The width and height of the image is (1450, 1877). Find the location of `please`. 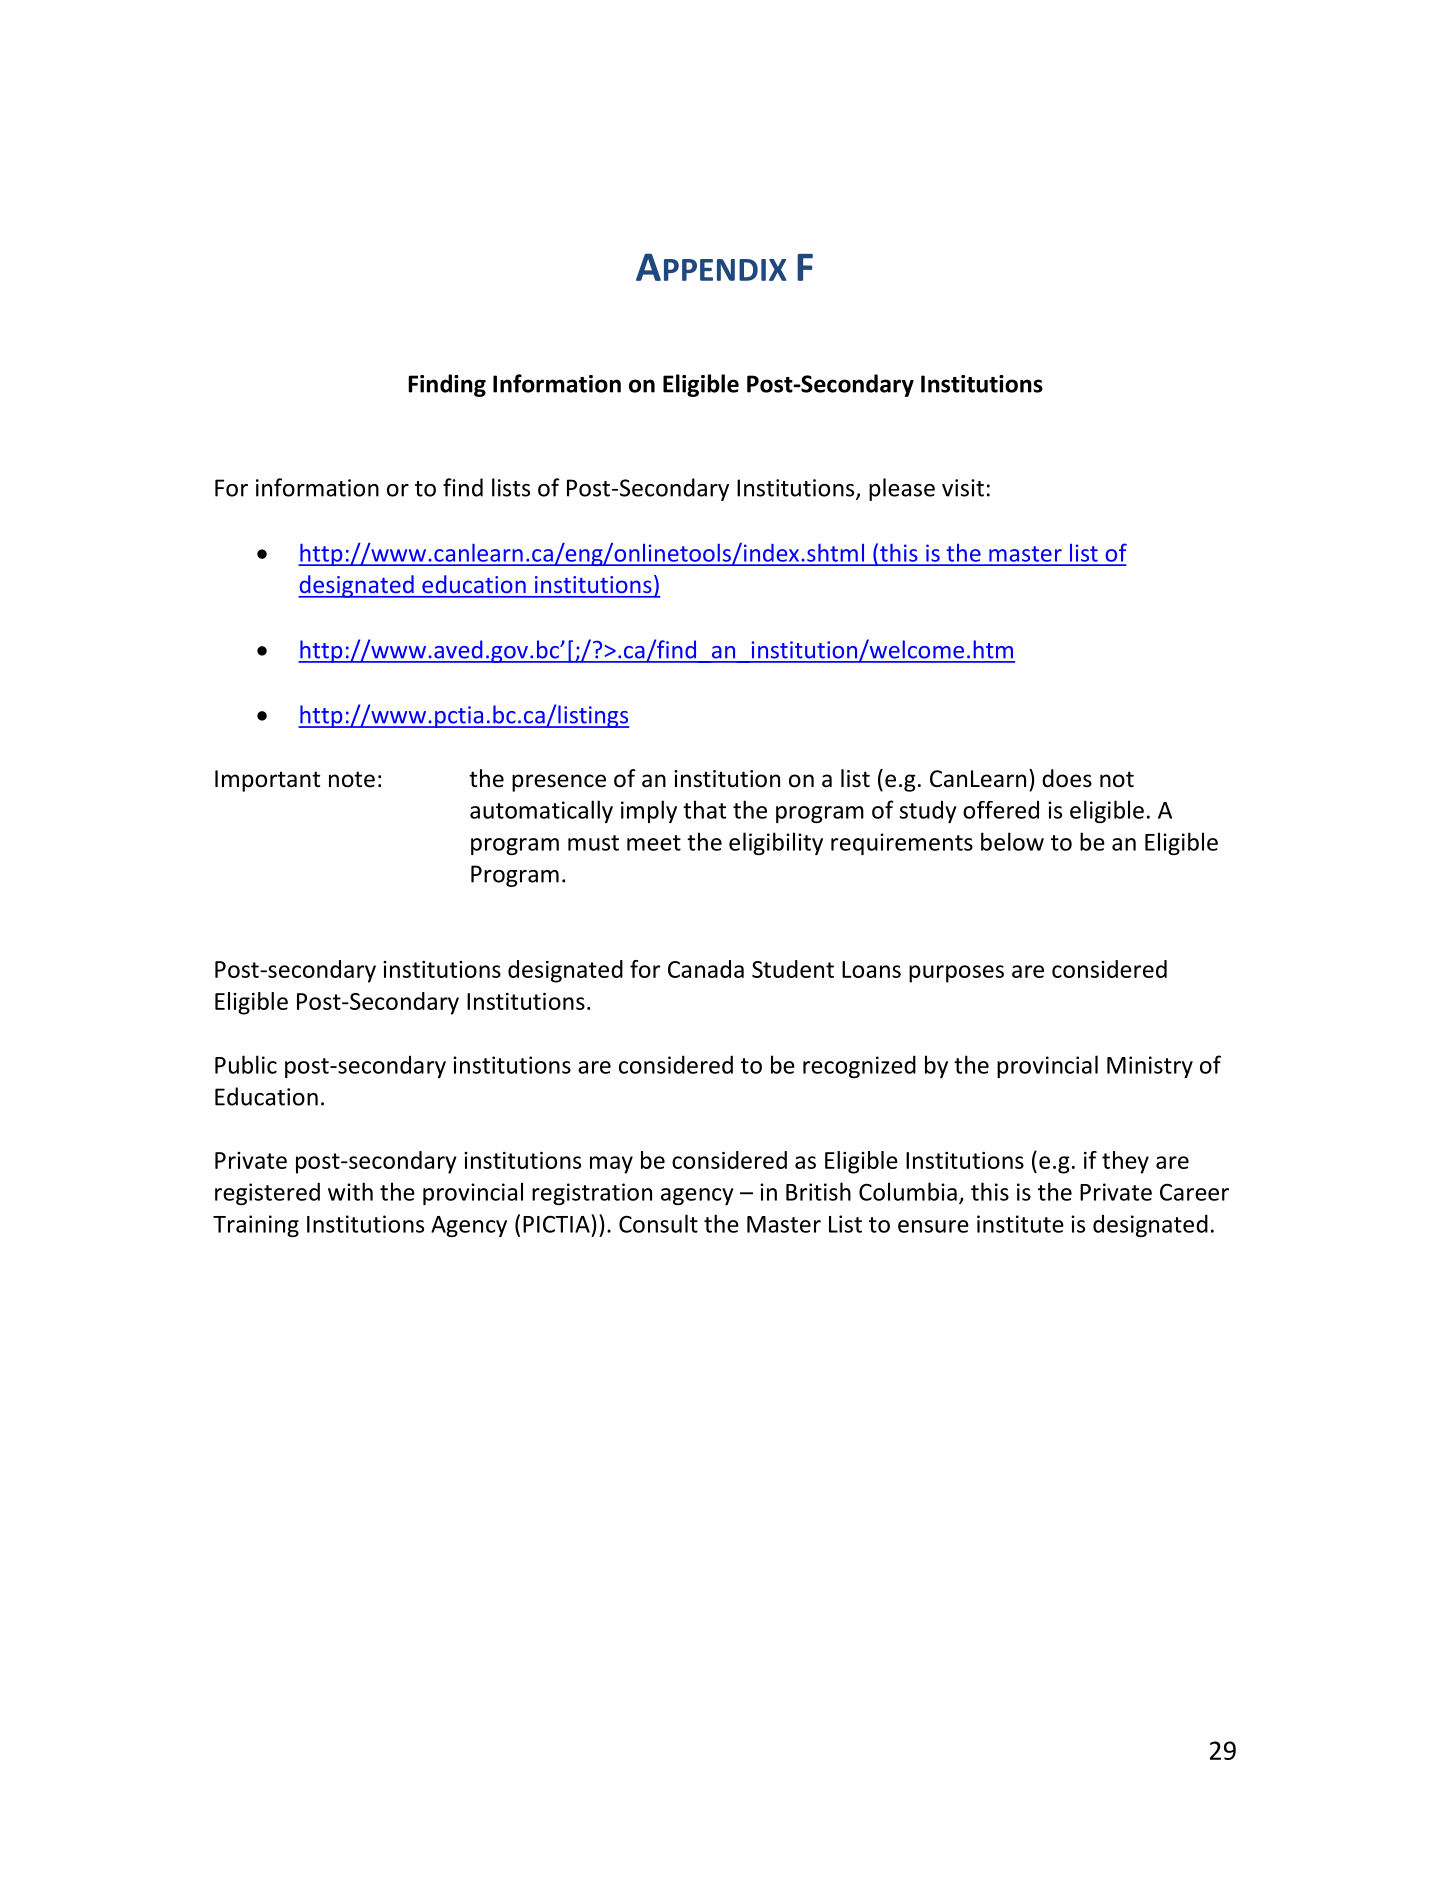

please is located at coordinates (902, 489).
